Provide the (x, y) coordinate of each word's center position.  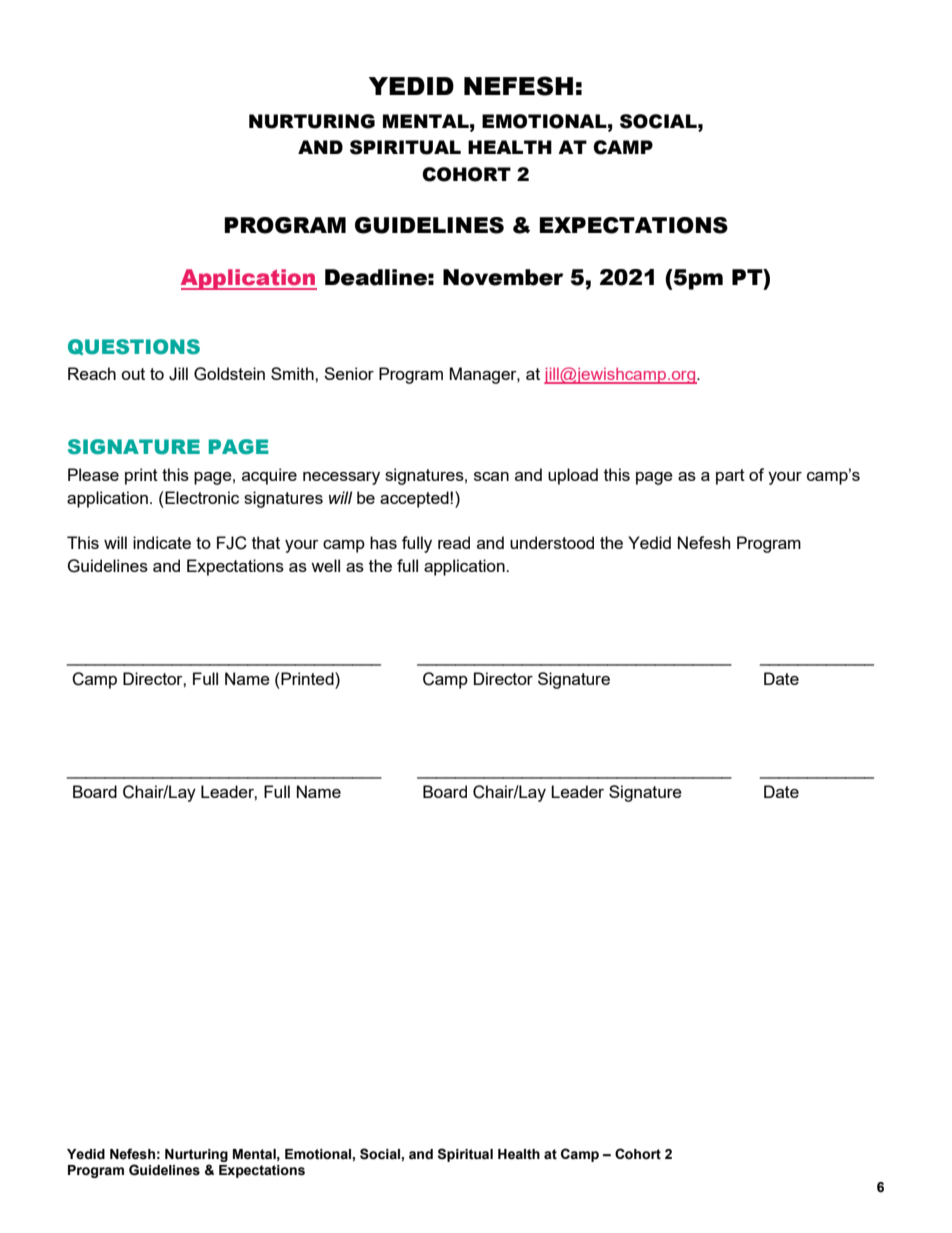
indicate (162, 542)
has (383, 542)
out (133, 374)
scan (491, 476)
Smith (293, 373)
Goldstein (229, 374)
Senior (349, 373)
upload (573, 476)
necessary (341, 478)
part (730, 477)
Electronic (201, 497)
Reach (92, 373)
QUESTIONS (134, 347)
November (503, 277)
